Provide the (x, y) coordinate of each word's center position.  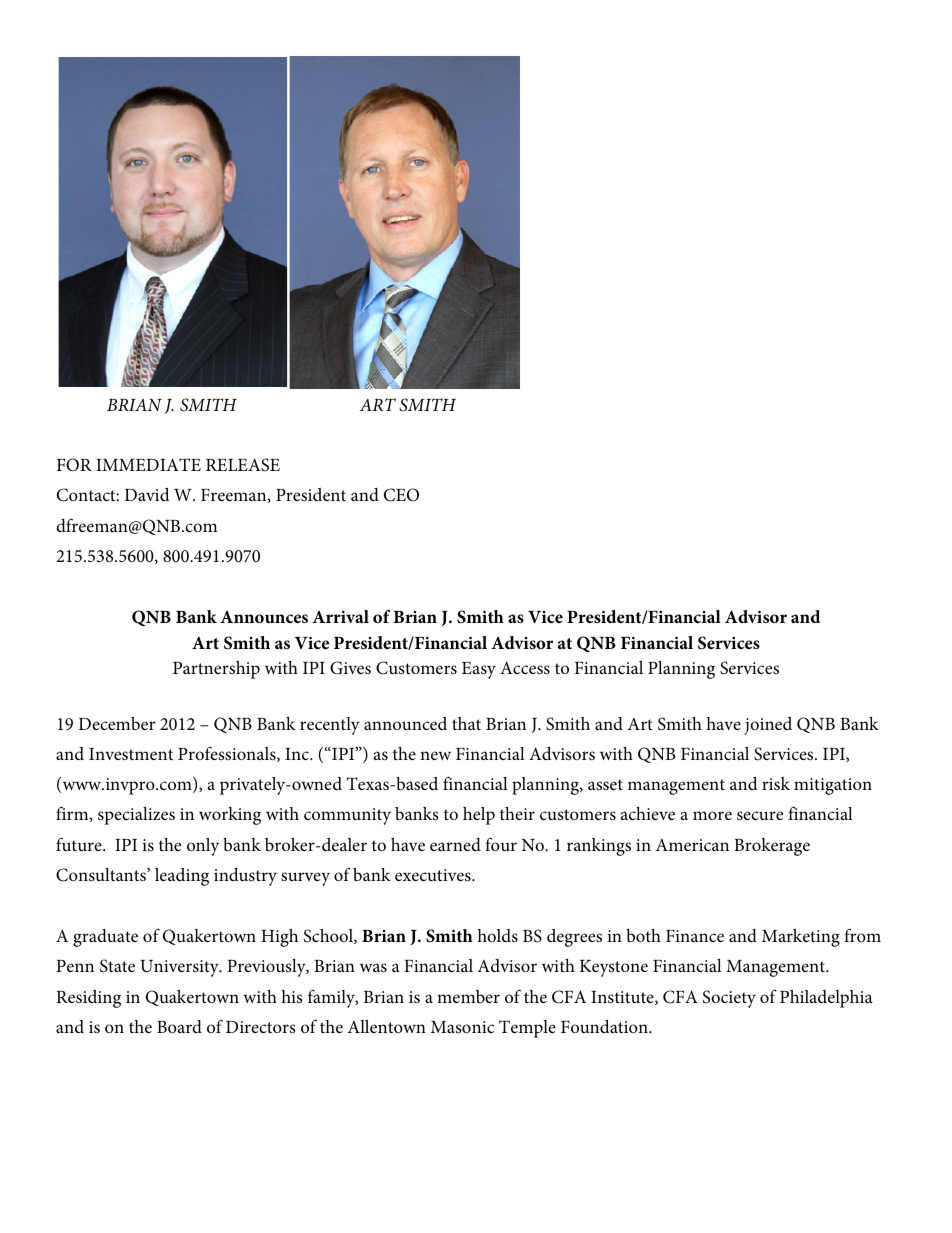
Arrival (340, 616)
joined (768, 726)
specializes (136, 816)
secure (760, 816)
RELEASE (243, 465)
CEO (401, 495)
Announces (264, 617)
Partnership (216, 670)
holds (497, 936)
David (147, 494)
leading (182, 877)
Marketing (801, 938)
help (479, 816)
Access (525, 668)
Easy (479, 670)
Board (179, 1026)
